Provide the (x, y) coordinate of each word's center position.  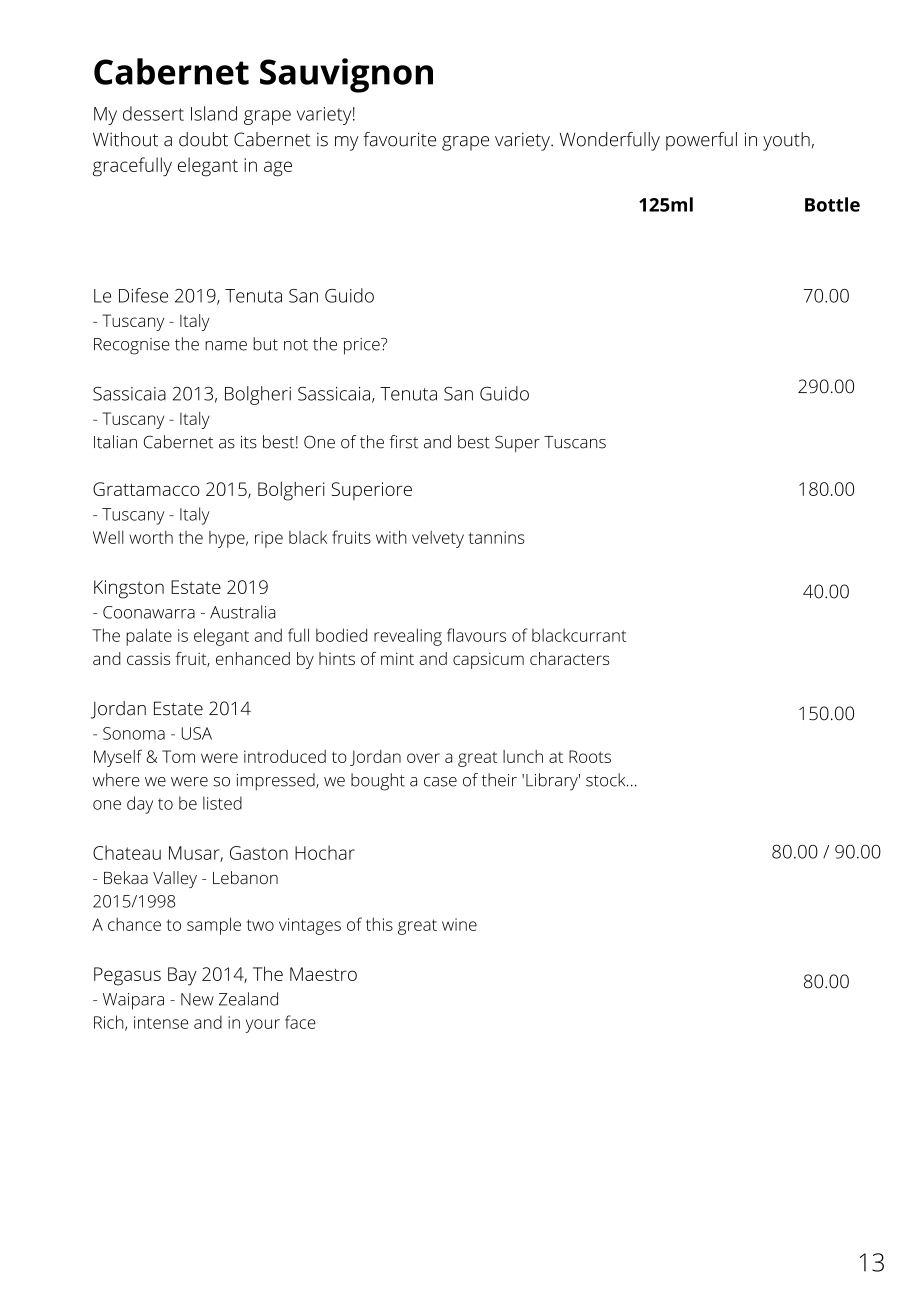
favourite (399, 139)
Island (214, 113)
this (379, 924)
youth (786, 141)
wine (459, 924)
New (197, 999)
